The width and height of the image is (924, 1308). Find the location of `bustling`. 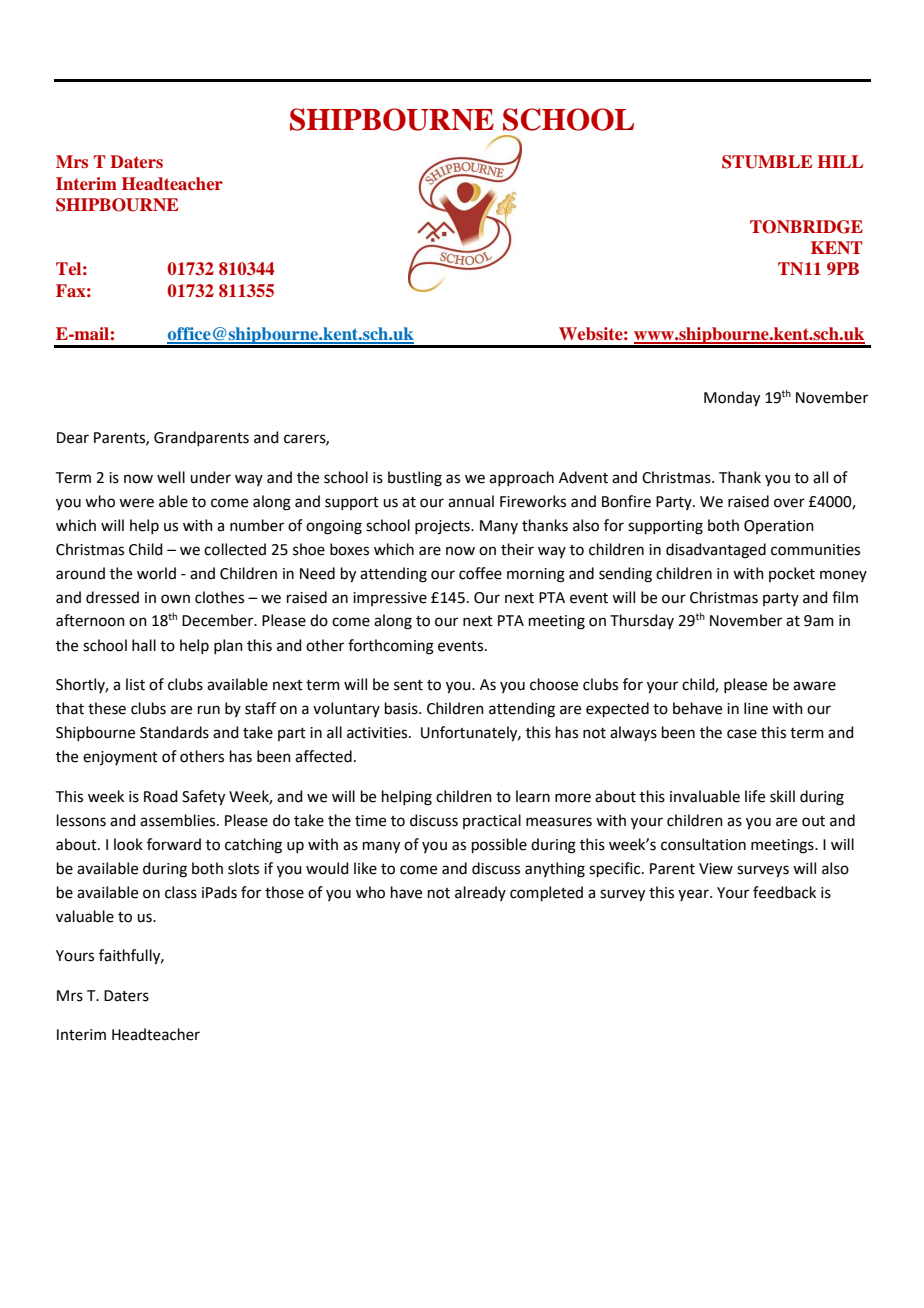

bustling is located at coordinates (415, 479).
